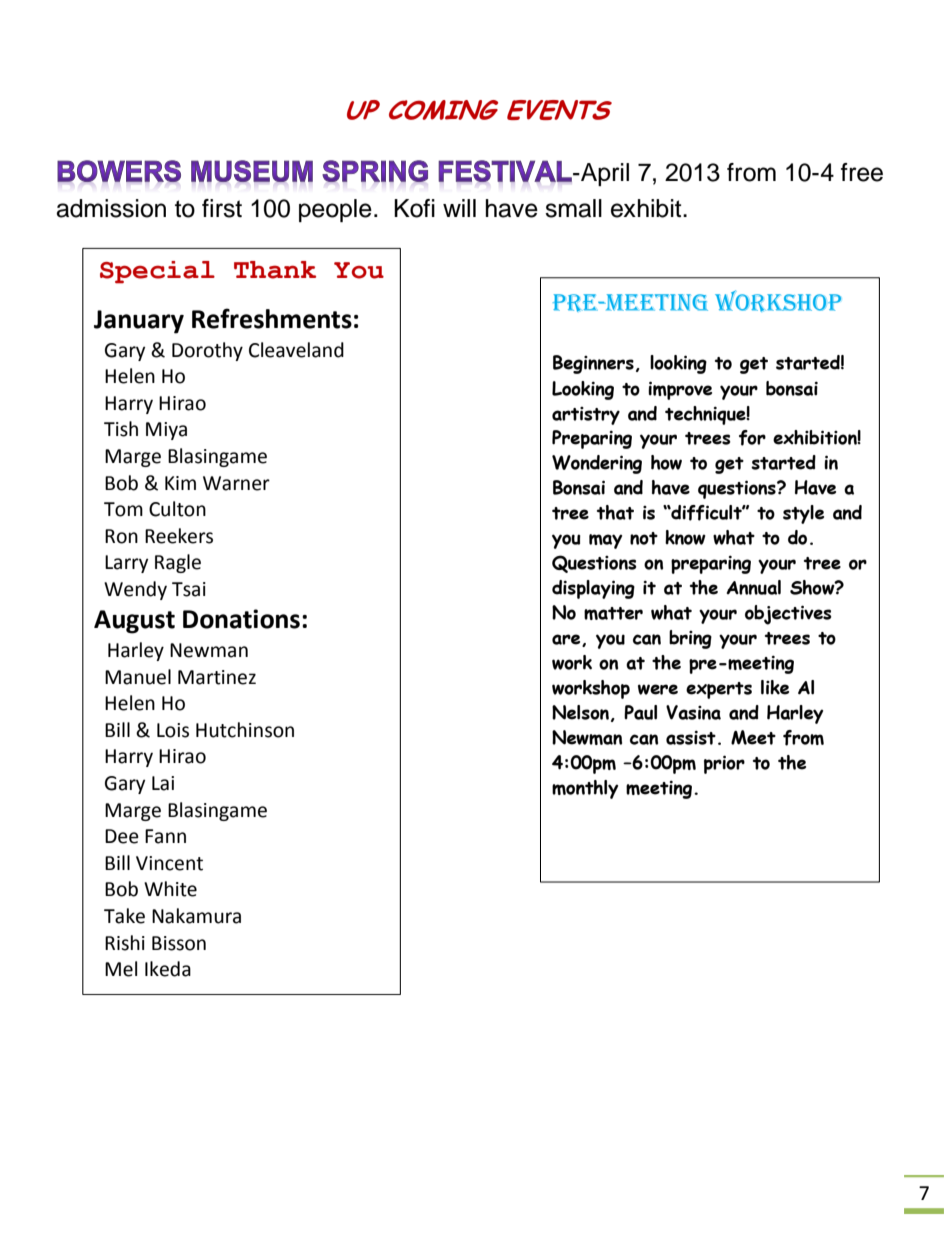 This screenshot has width=952, height=1233. Describe the element at coordinates (180, 483) in the screenshot. I see `Kim` at that location.
